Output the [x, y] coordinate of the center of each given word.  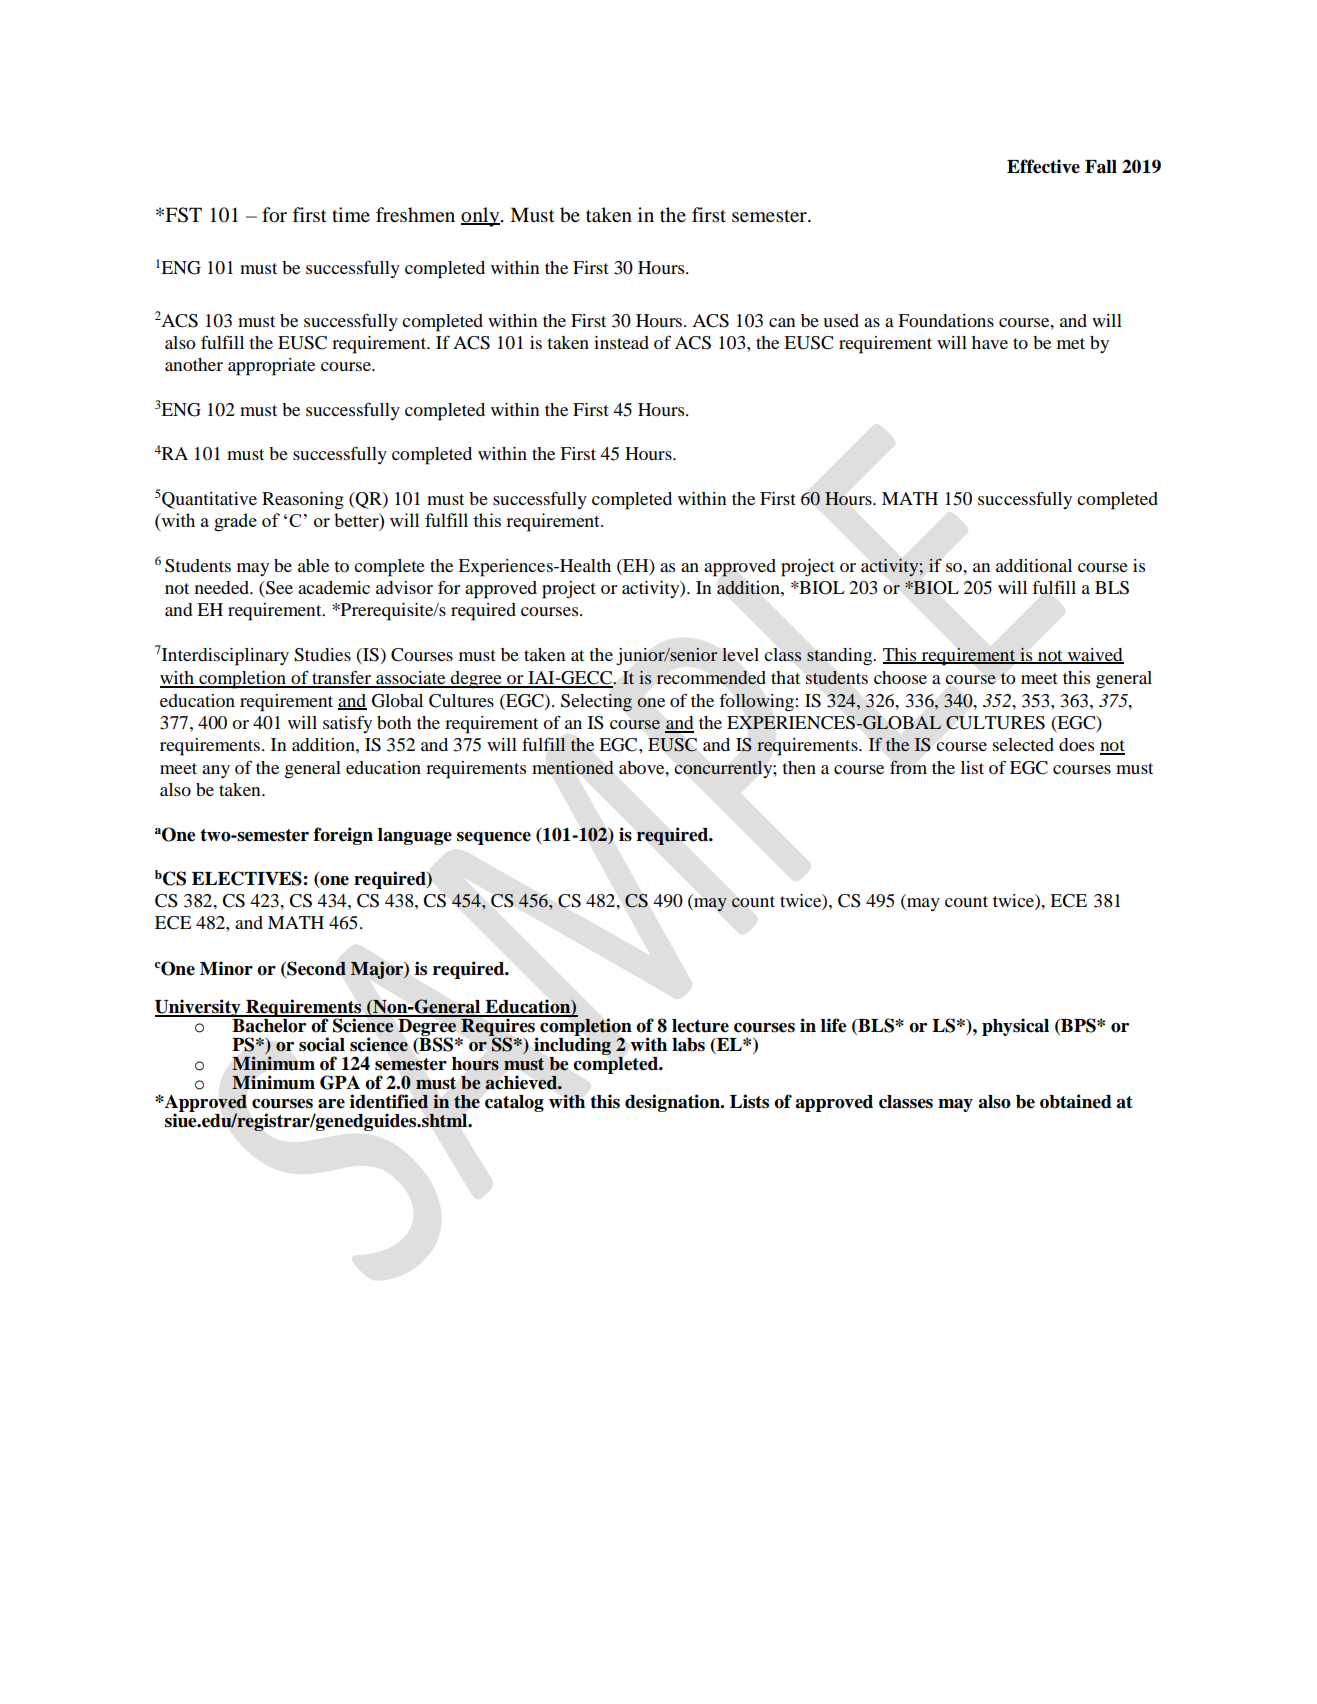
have [990, 342]
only [481, 217]
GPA [340, 1082]
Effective [1043, 166]
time [351, 215]
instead [621, 342]
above [643, 767]
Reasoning [303, 501]
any [216, 771]
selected [1023, 744]
